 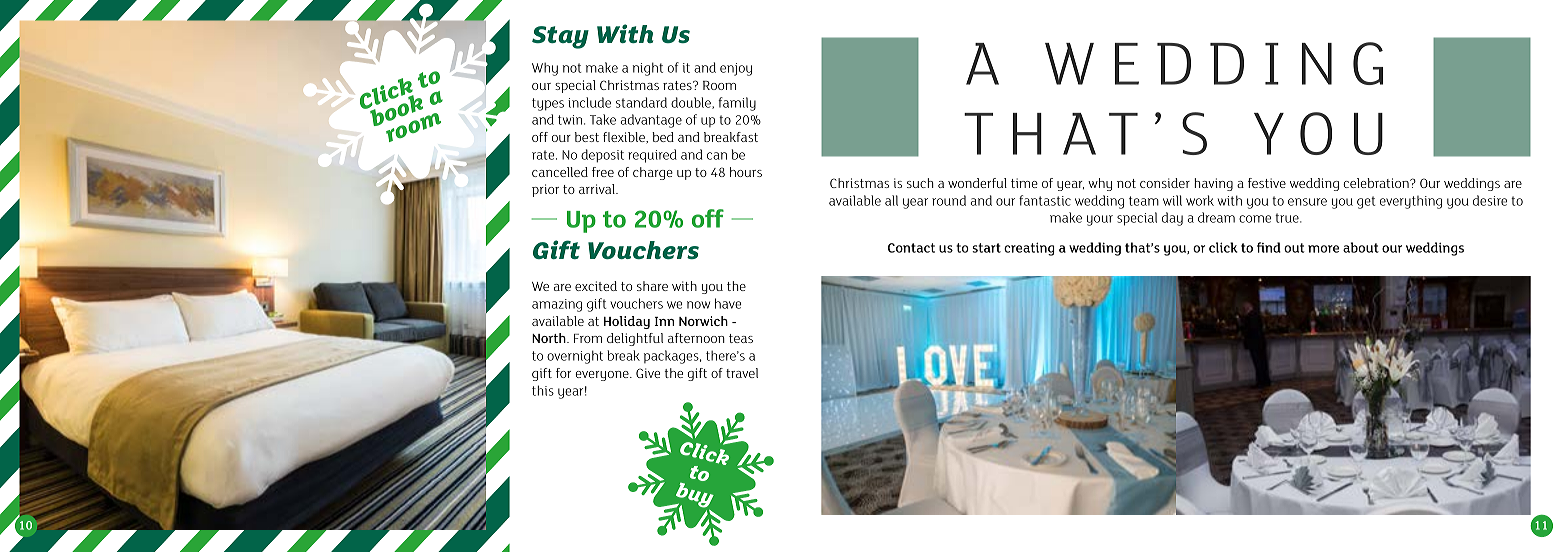 I want to click on Give, so click(x=648, y=373).
